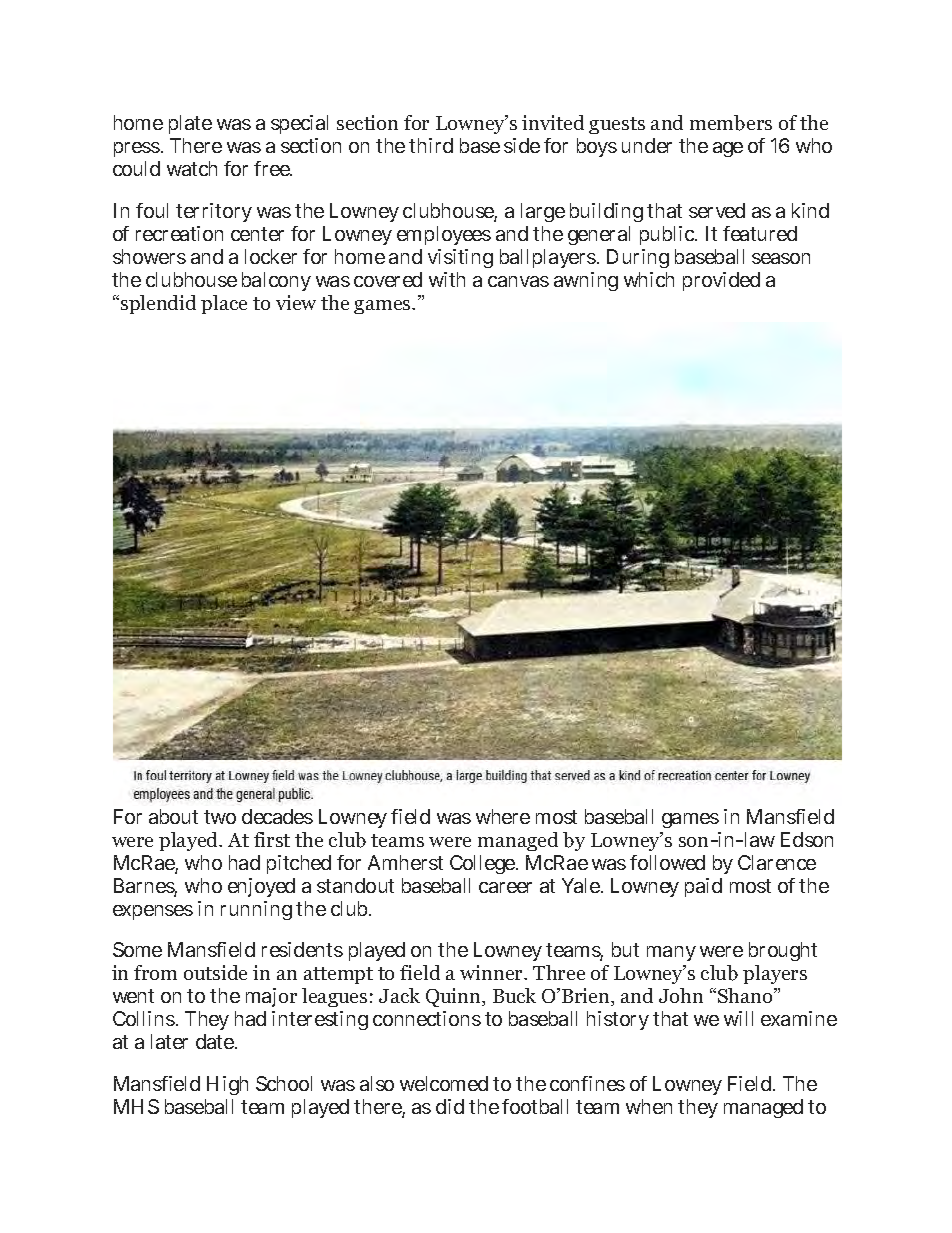 The image size is (952, 1233). I want to click on members, so click(731, 123).
